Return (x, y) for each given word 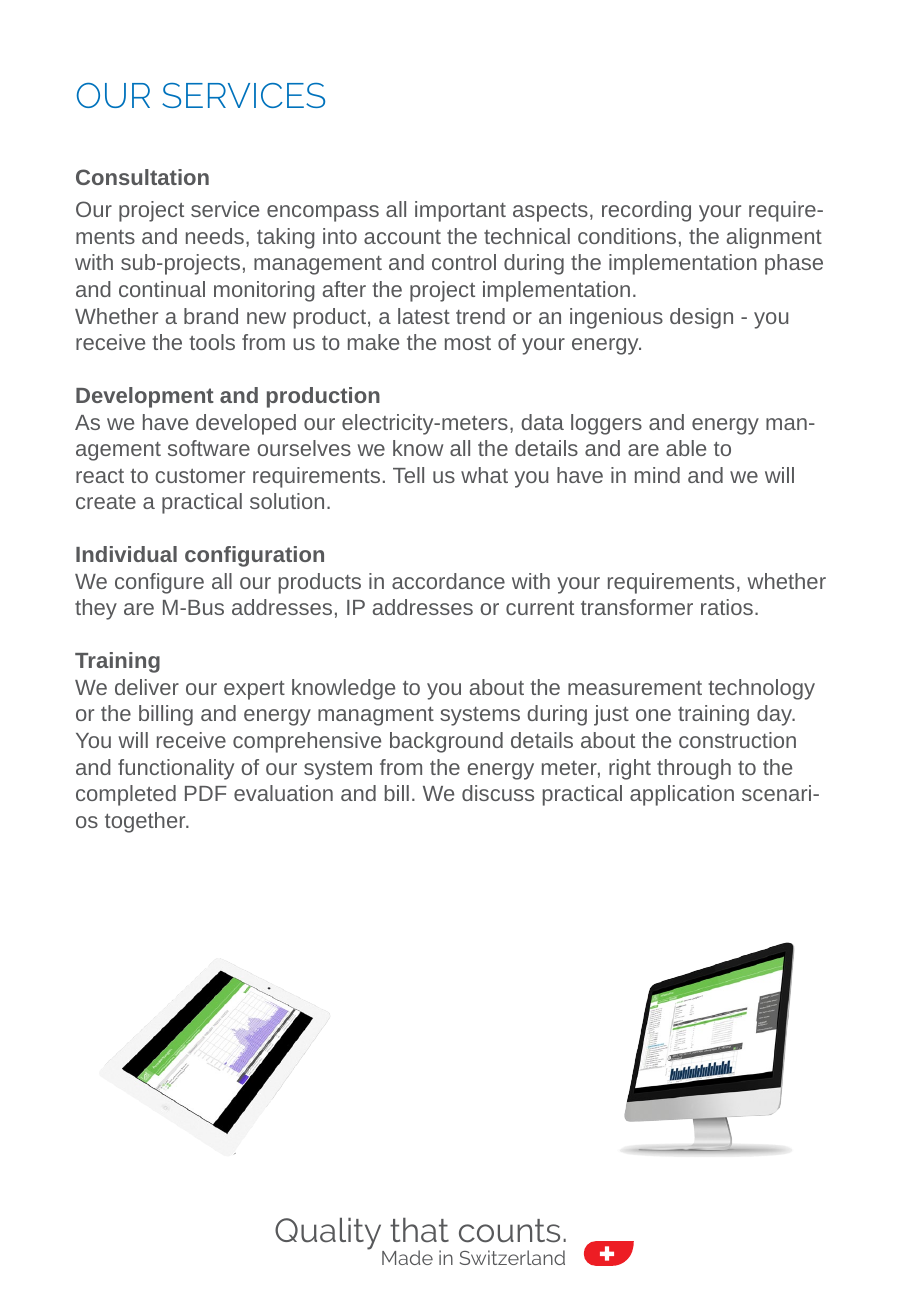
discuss (498, 793)
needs (215, 236)
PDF (206, 793)
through (694, 769)
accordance (448, 581)
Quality (329, 1235)
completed (126, 795)
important (460, 211)
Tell (408, 475)
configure (159, 583)
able (686, 448)
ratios (727, 607)
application (682, 795)
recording (646, 211)
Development (145, 397)
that (419, 1230)
